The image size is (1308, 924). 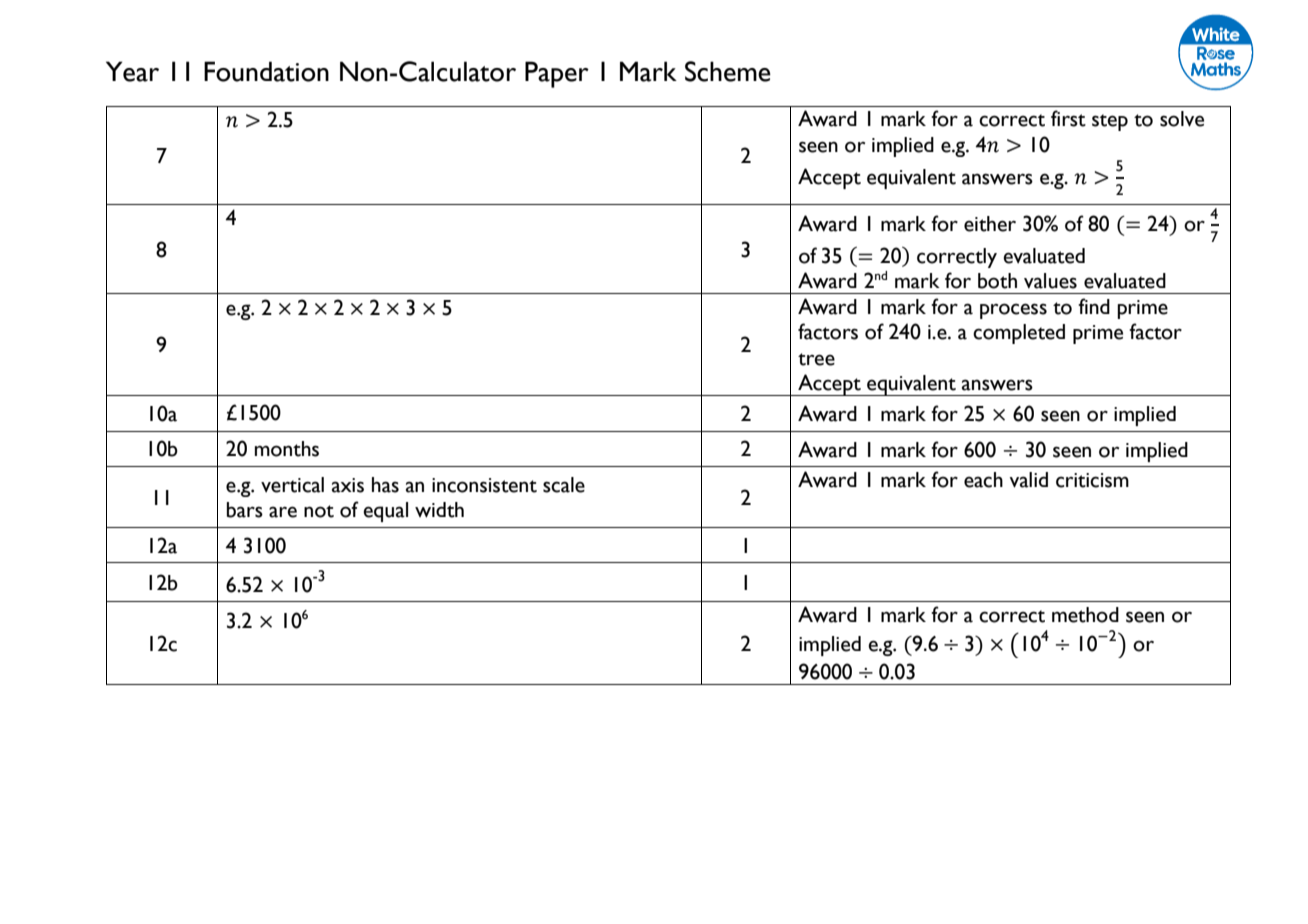 What do you see at coordinates (728, 71) in the screenshot?
I see `Scheme` at bounding box center [728, 71].
